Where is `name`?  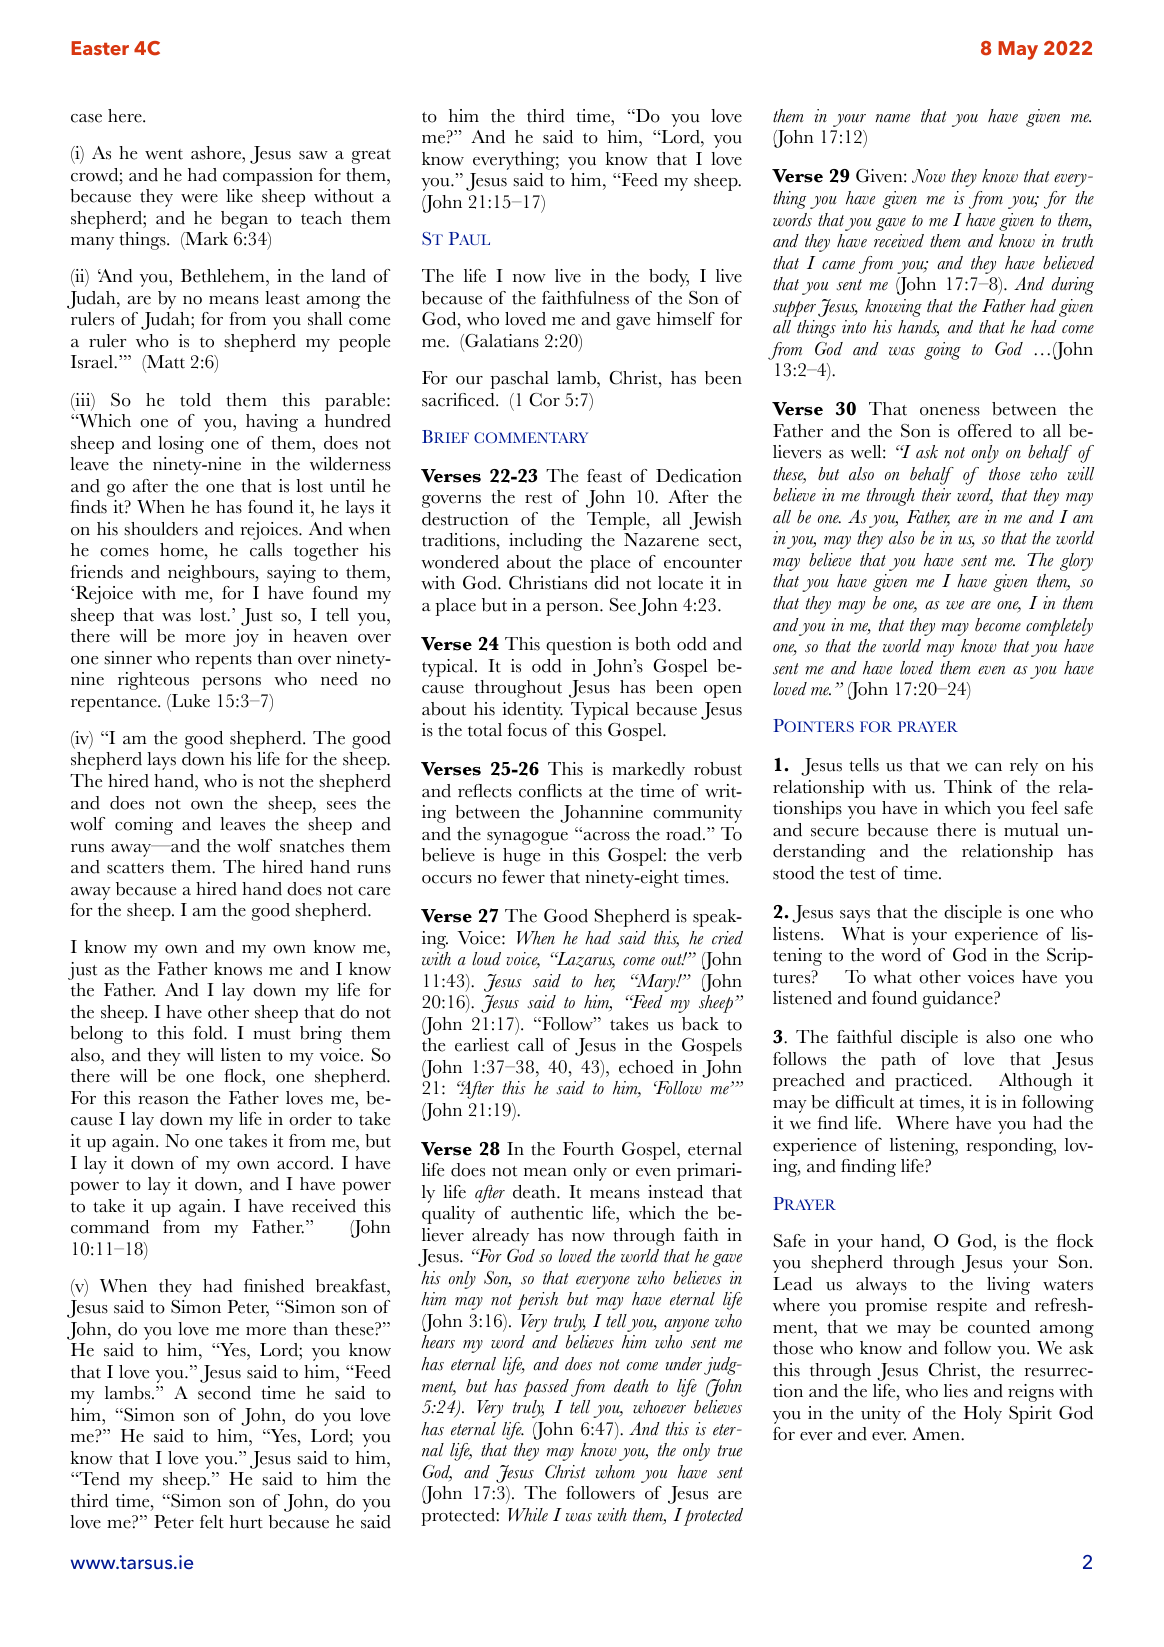 name is located at coordinates (892, 118).
